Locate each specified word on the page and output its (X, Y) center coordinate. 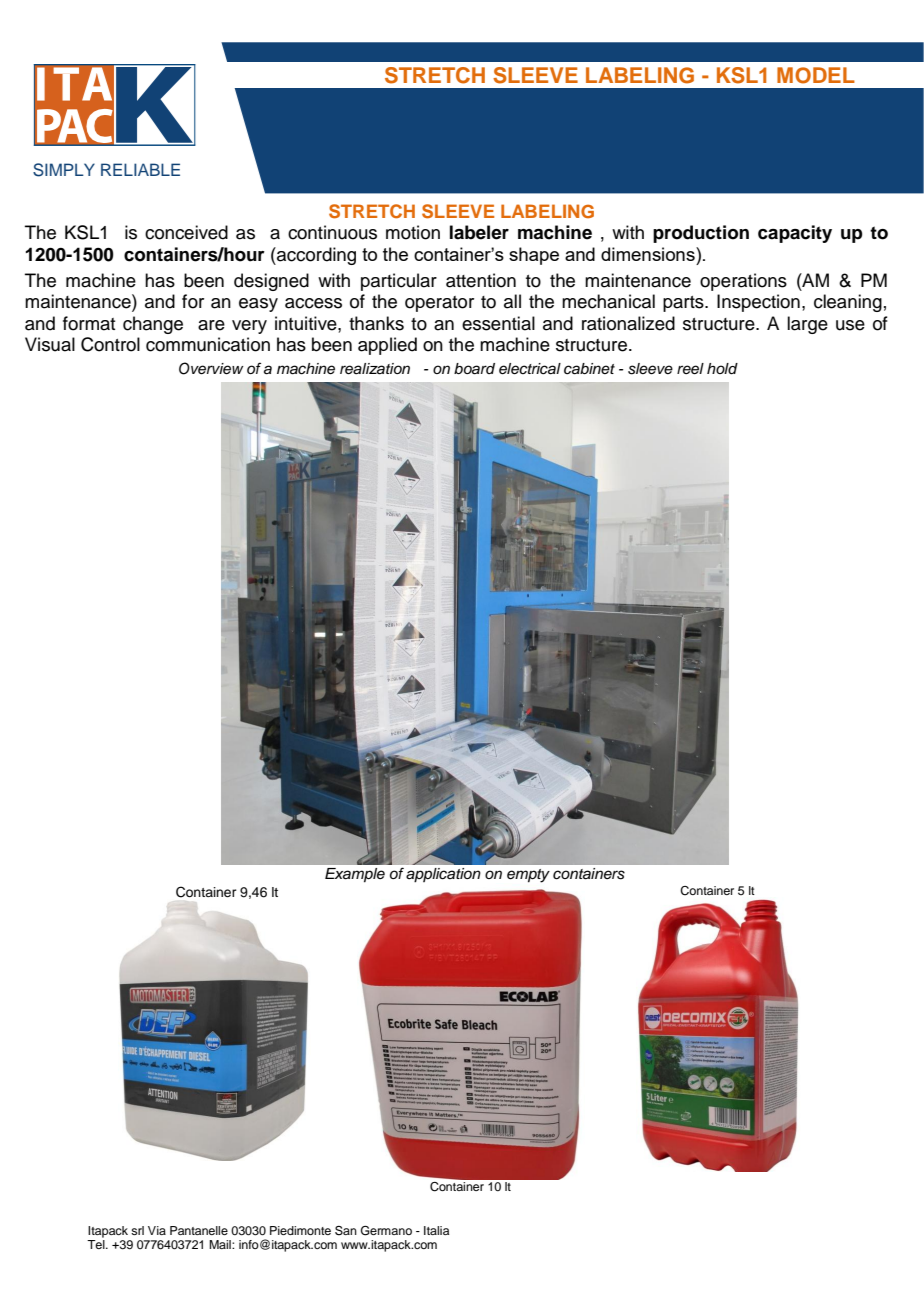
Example (355, 875)
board (474, 369)
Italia (436, 1230)
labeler (479, 232)
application (443, 875)
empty (528, 876)
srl (137, 1230)
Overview (211, 368)
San (346, 1231)
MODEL (816, 75)
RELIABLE (140, 169)
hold (722, 369)
